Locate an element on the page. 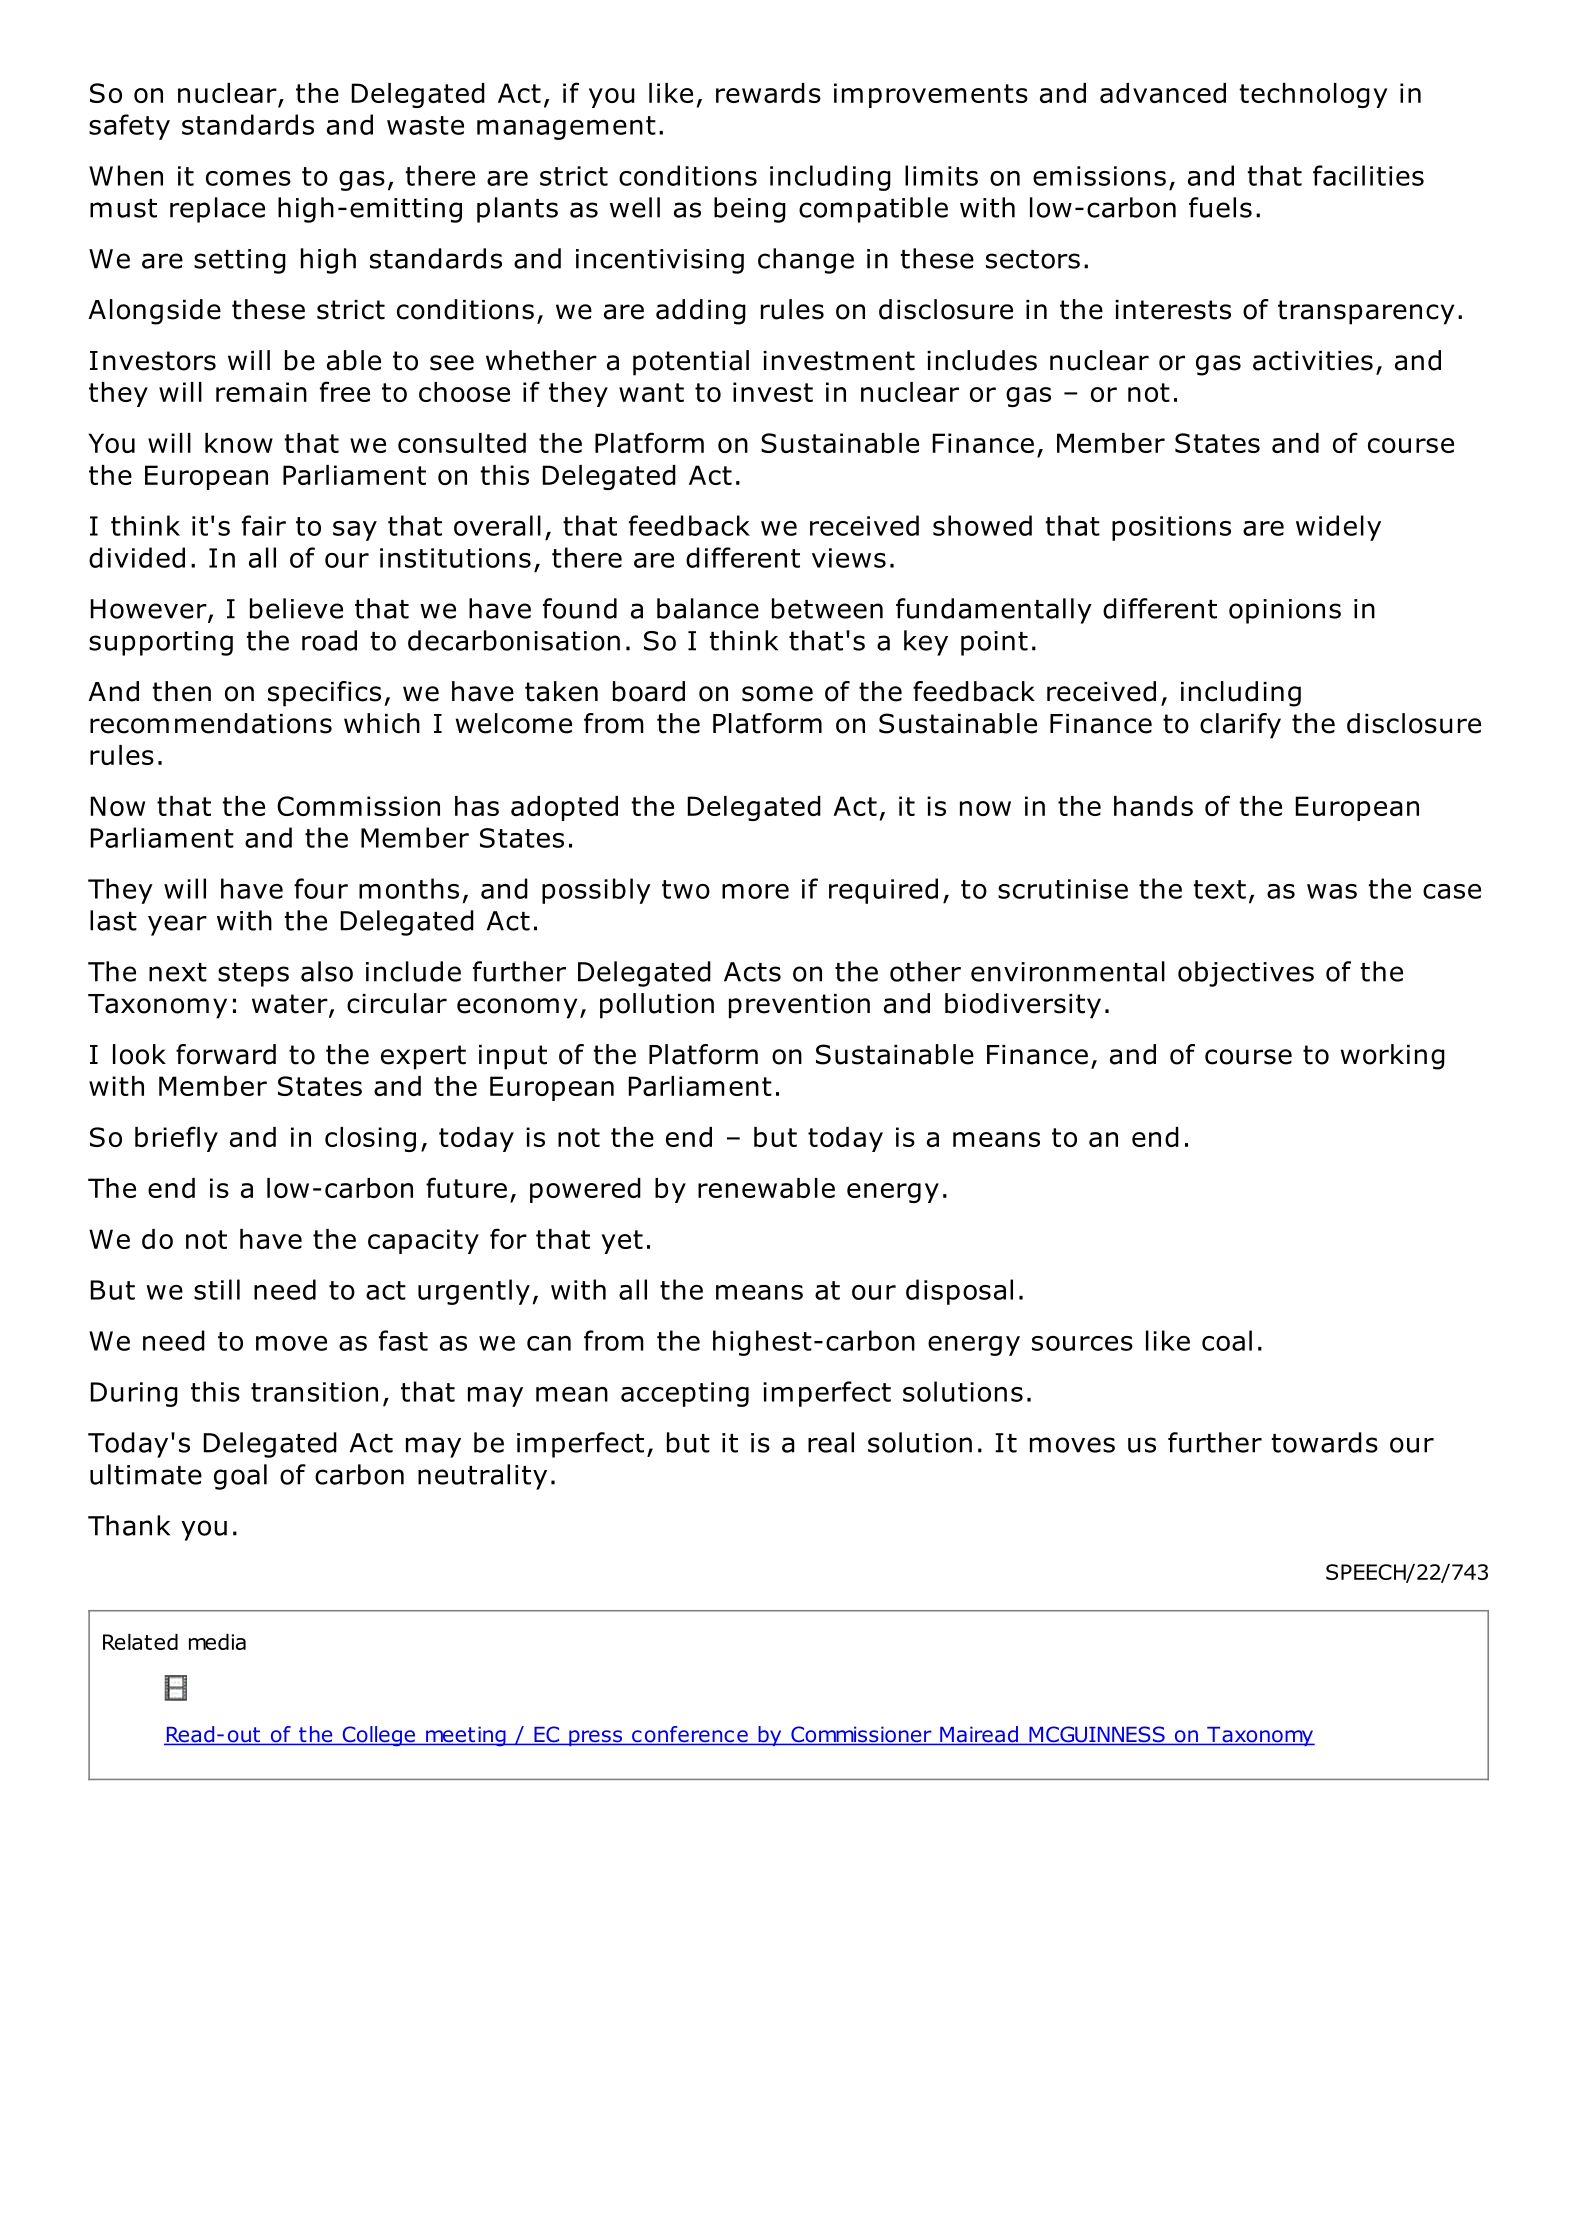 The height and width of the page is (2233, 1578). technology is located at coordinates (1313, 95).
